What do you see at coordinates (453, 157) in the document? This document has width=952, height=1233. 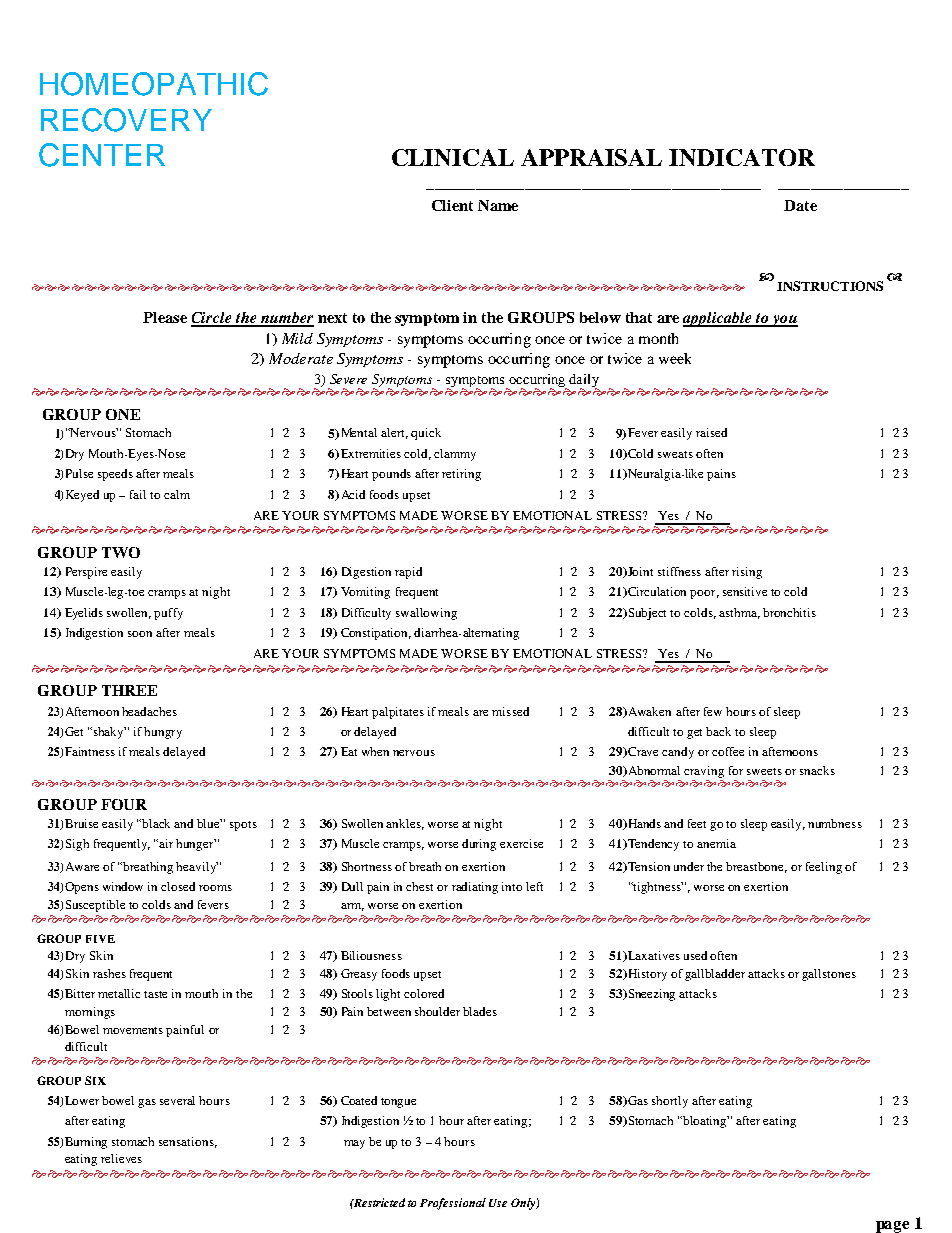 I see `CLINICAL` at bounding box center [453, 157].
